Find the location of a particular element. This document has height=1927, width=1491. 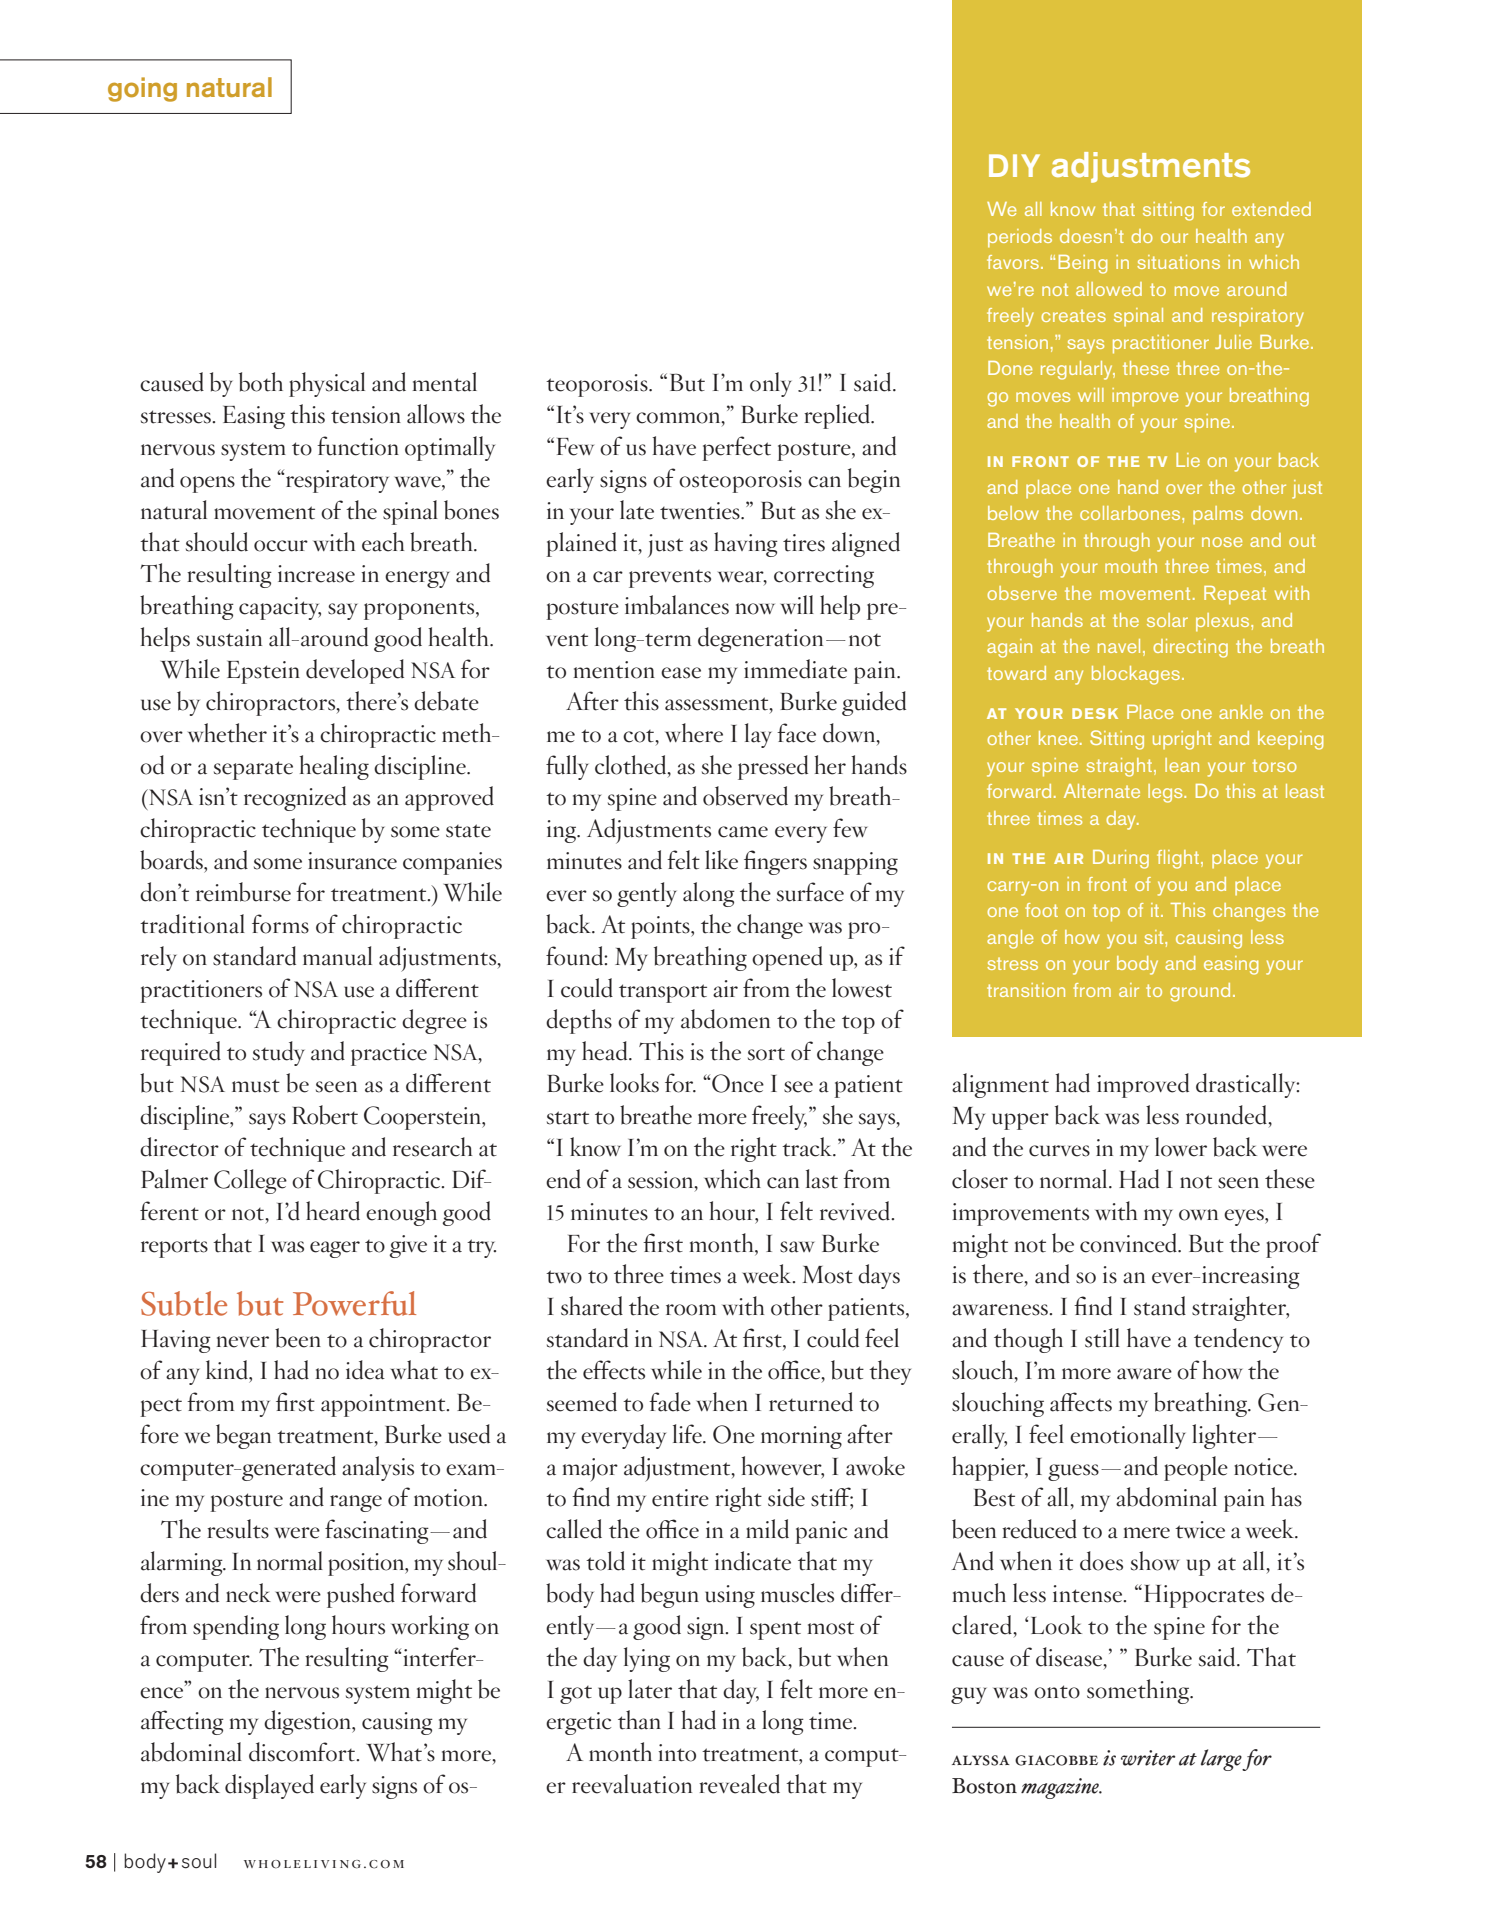

going is located at coordinates (142, 89).
